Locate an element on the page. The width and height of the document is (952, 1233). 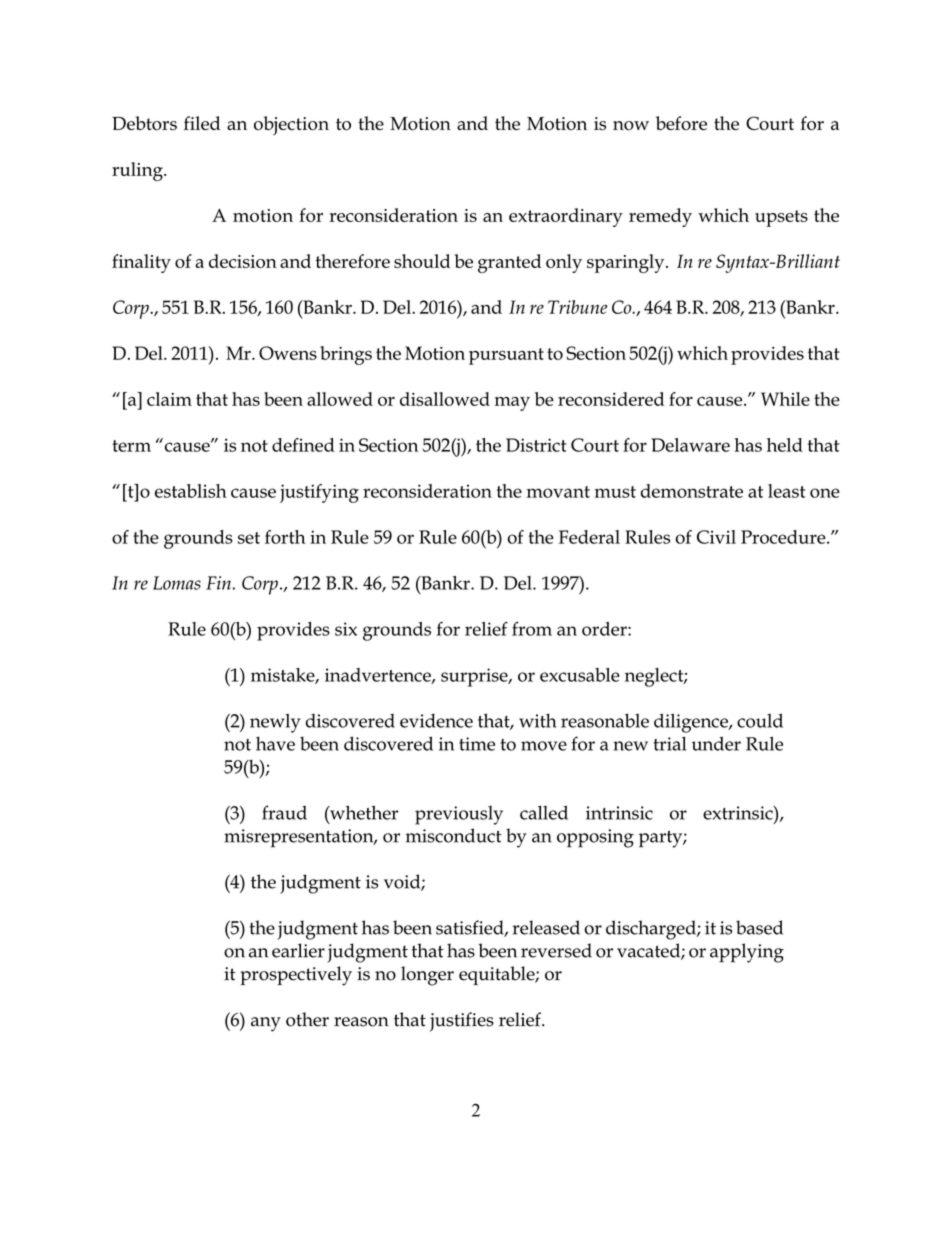
extraordinary is located at coordinates (566, 217).
